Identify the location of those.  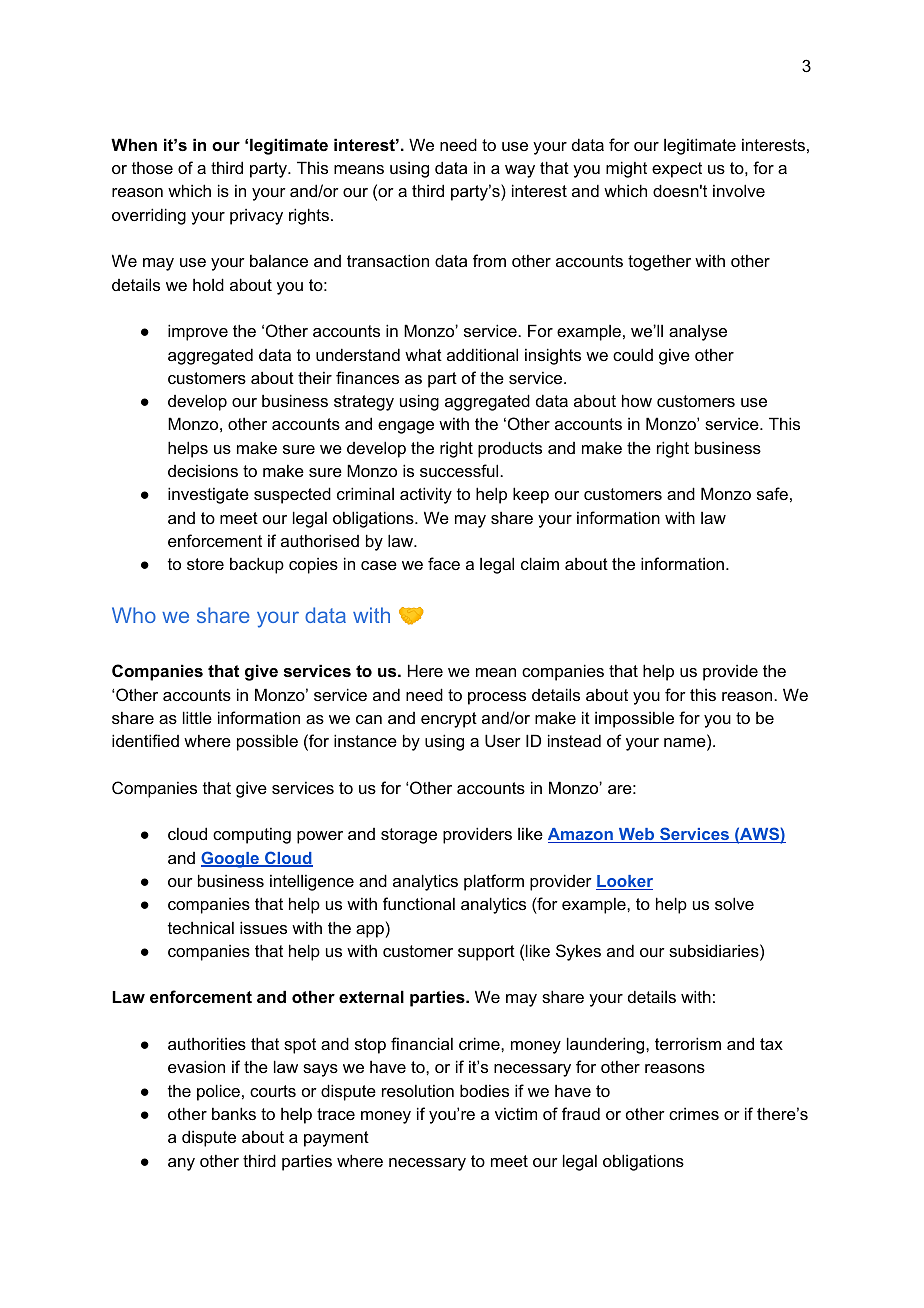
(152, 167).
